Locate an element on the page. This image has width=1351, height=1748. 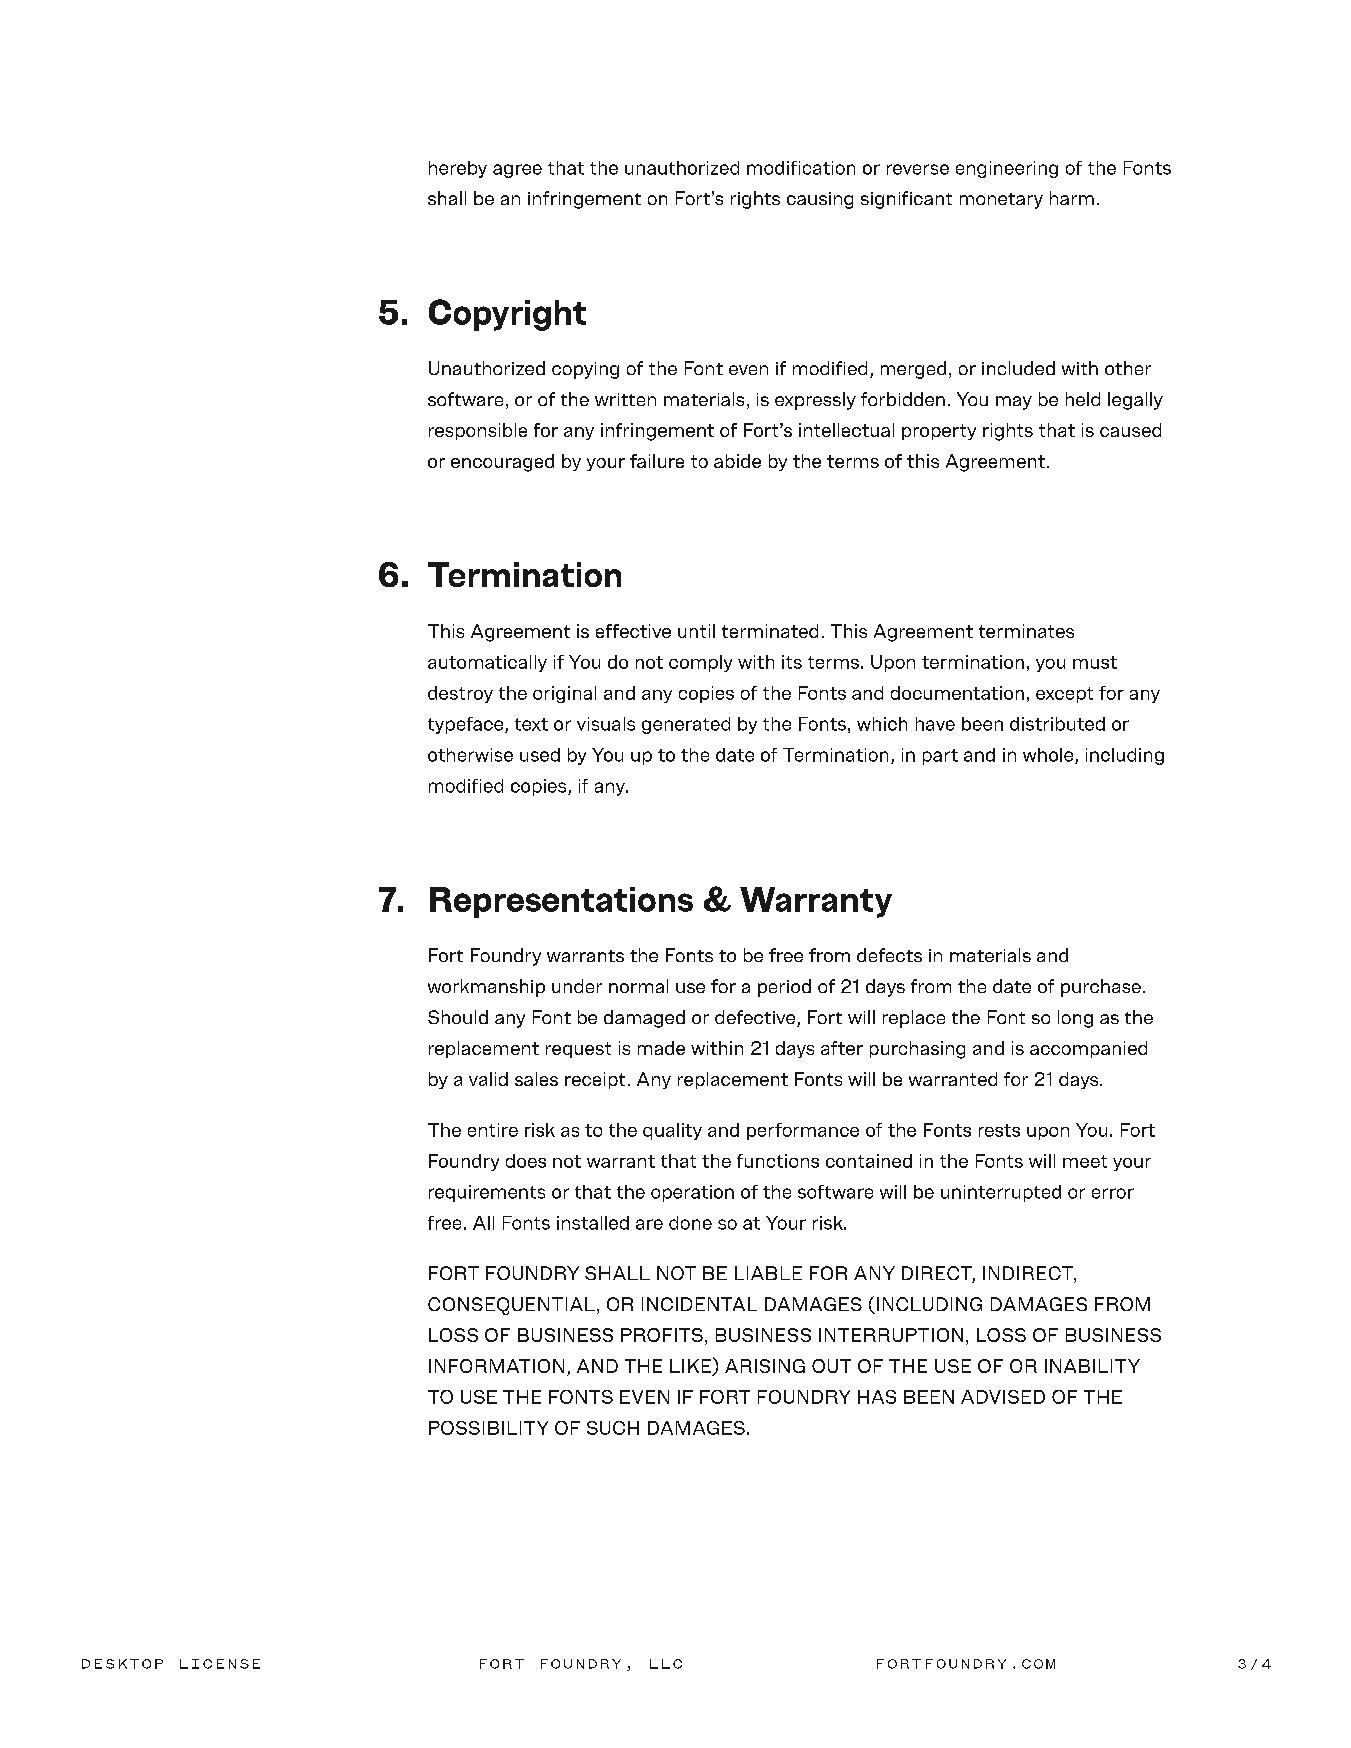
requirements is located at coordinates (487, 1193).
